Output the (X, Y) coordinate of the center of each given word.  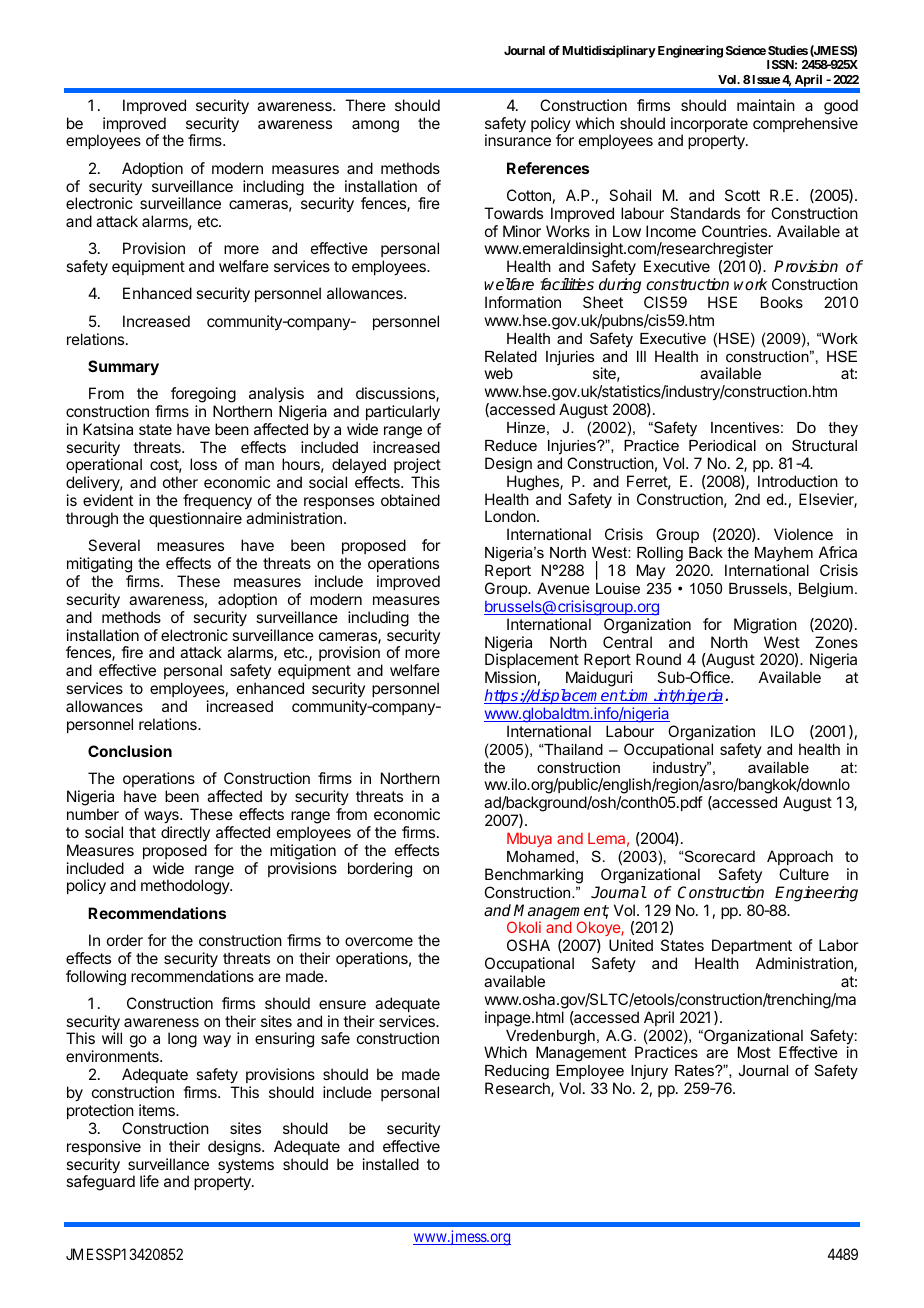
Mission (510, 677)
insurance (518, 140)
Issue (765, 79)
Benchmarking (534, 876)
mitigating (99, 565)
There (365, 105)
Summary (123, 368)
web (498, 373)
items (158, 1110)
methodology (186, 887)
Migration (765, 626)
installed (391, 1164)
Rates (695, 1070)
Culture (804, 874)
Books (782, 302)
